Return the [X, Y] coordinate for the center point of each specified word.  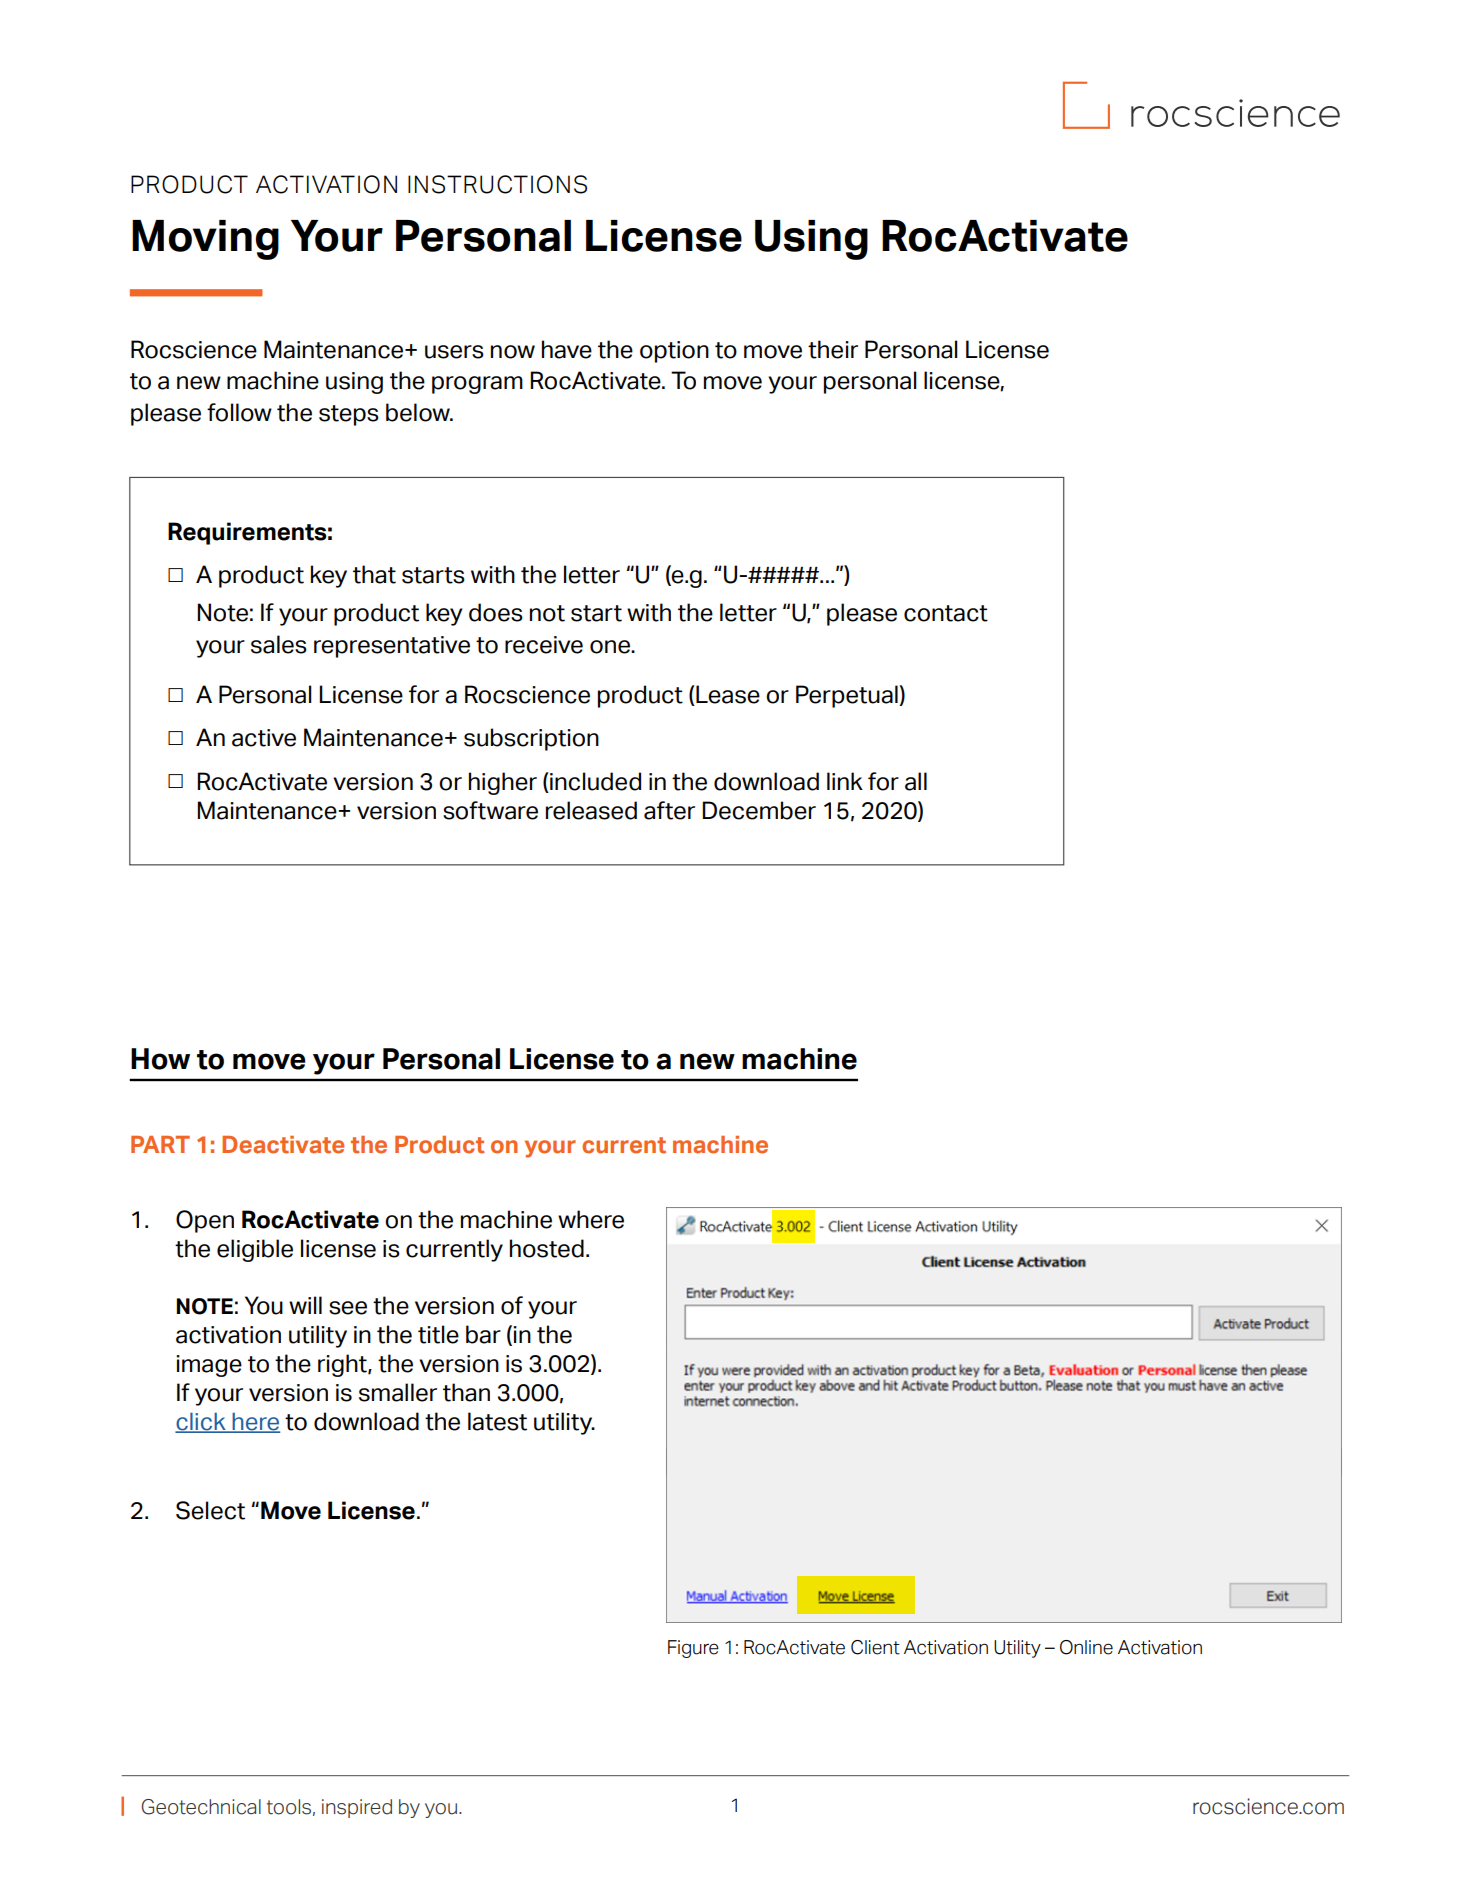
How [160, 1059]
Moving [205, 240]
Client [875, 1647]
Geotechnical [201, 1807]
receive [544, 645]
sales [279, 644]
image [209, 1366]
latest [497, 1421]
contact [946, 613]
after [669, 810]
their [833, 349]
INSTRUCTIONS [497, 184]
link [845, 781]
